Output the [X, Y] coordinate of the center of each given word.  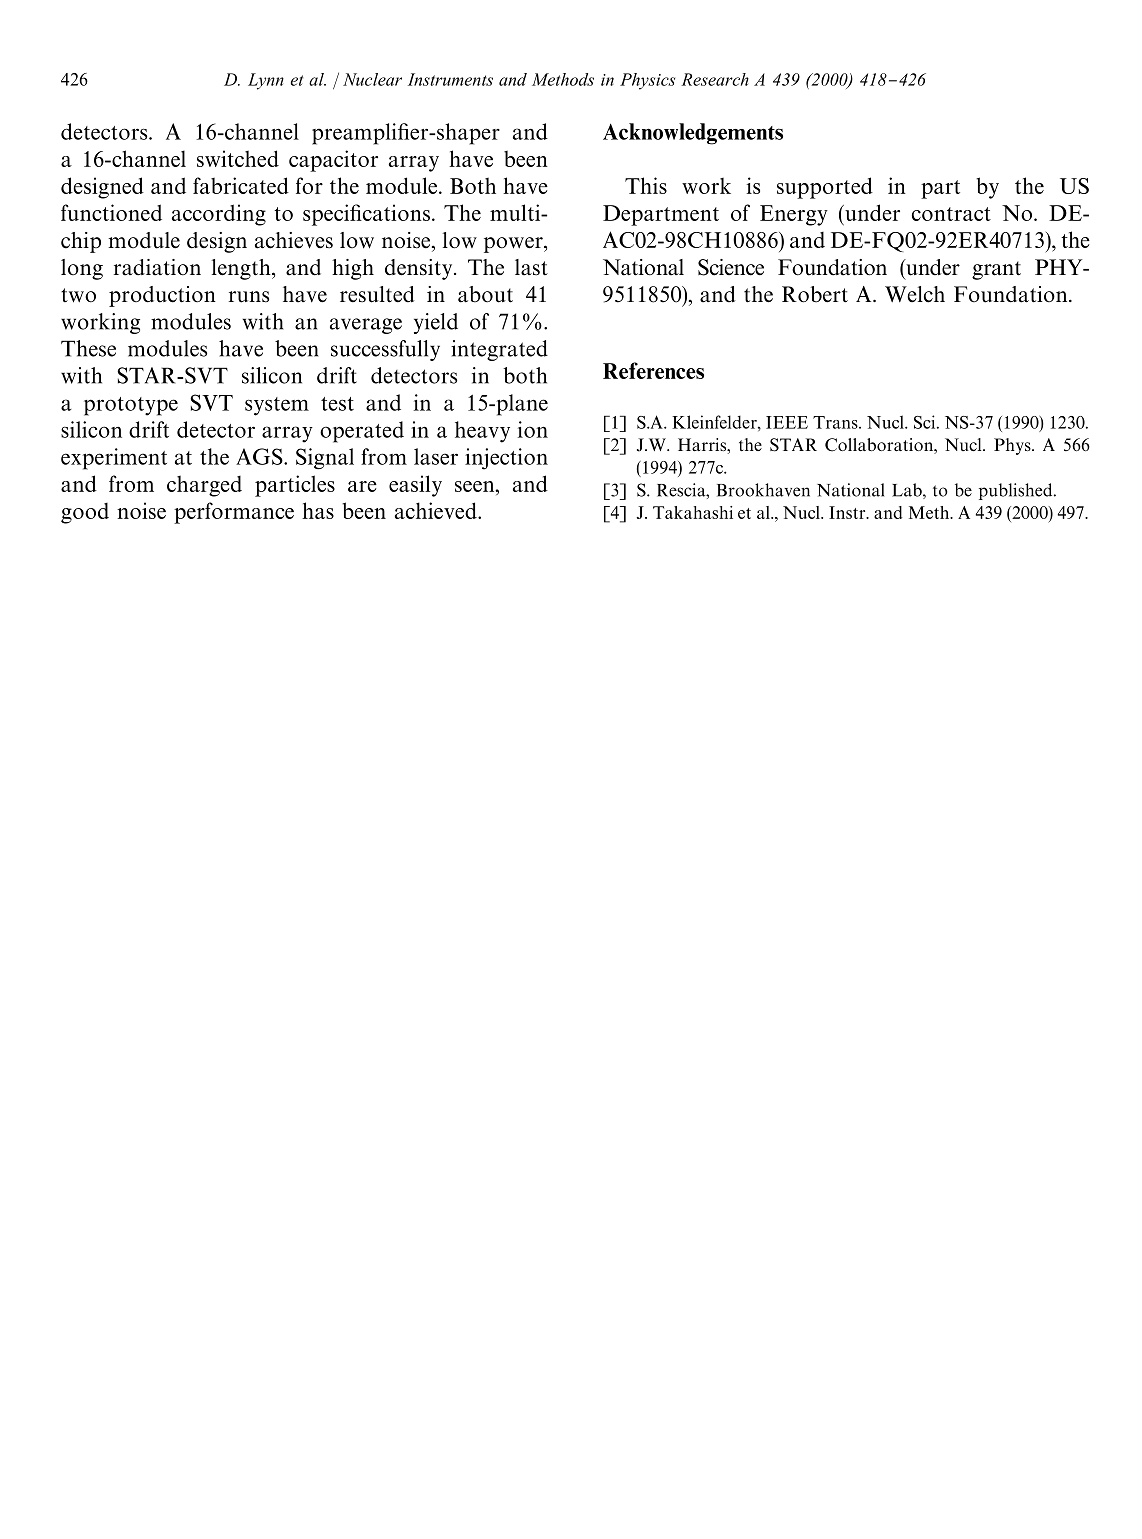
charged [204, 486]
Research [715, 79]
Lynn [266, 81]
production [162, 296]
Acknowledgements [693, 134]
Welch [915, 294]
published [1017, 491]
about [485, 294]
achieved [437, 510]
